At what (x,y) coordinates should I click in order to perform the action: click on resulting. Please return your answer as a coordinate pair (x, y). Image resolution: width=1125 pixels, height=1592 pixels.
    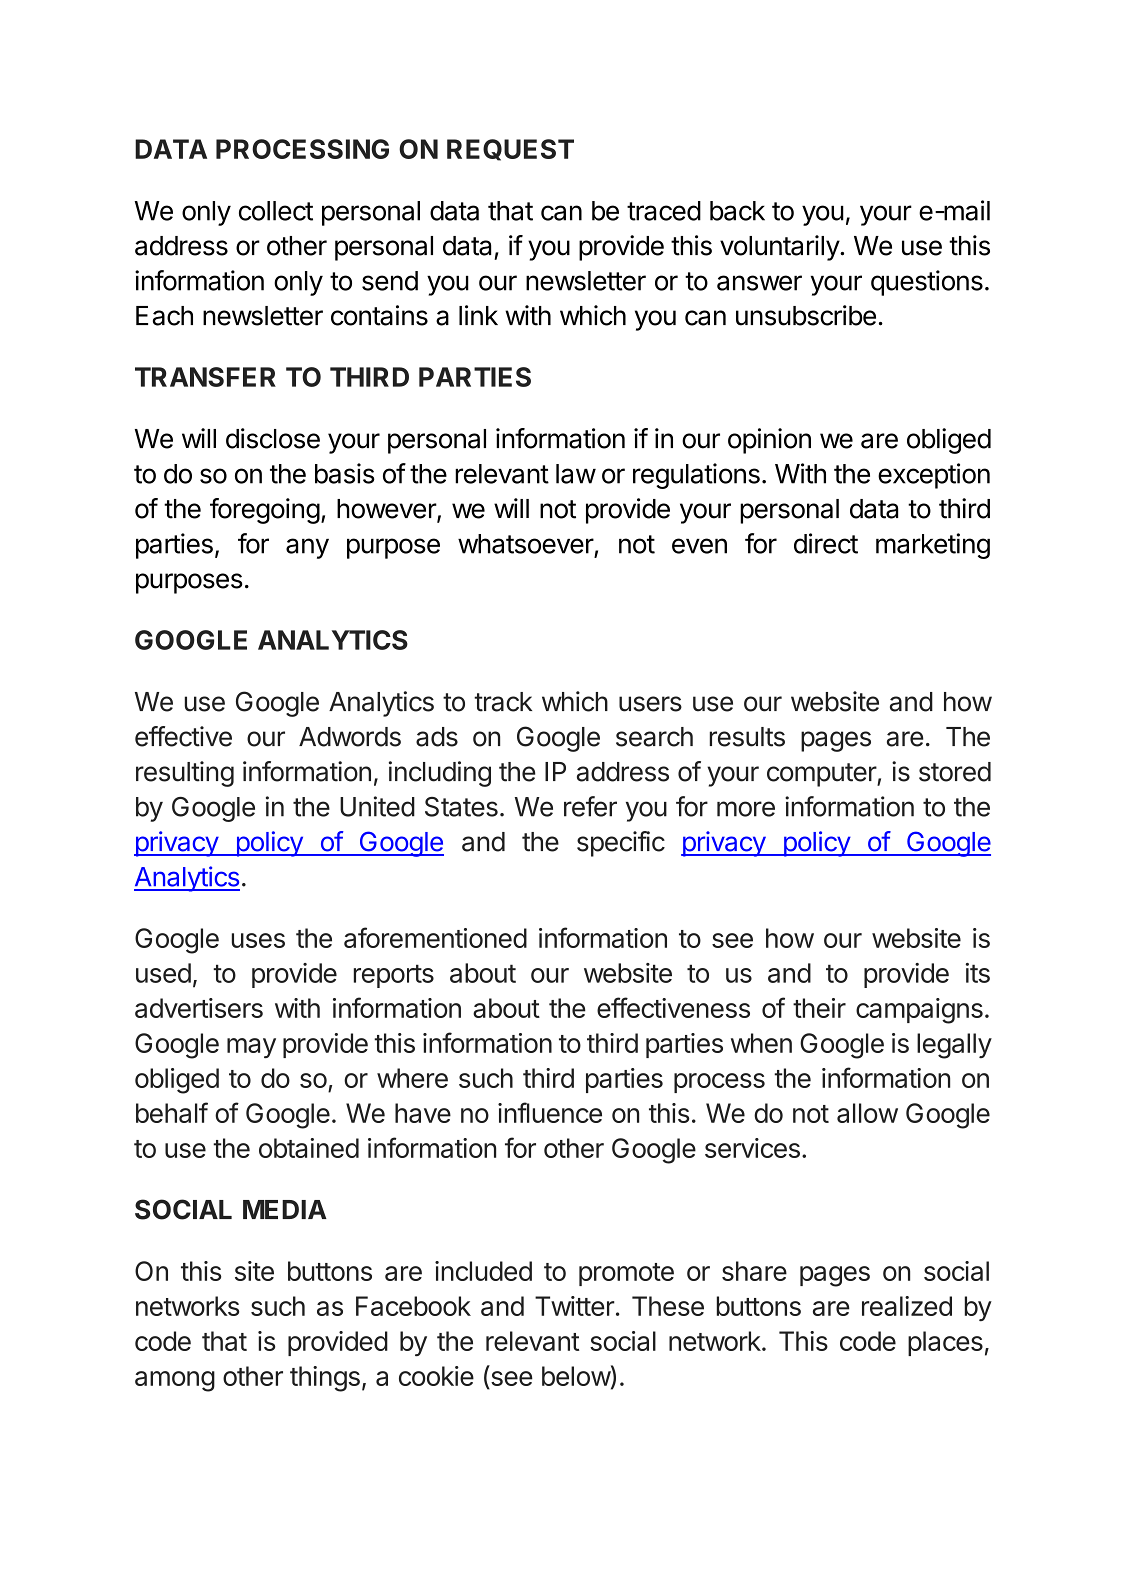
    Looking at the image, I should click on (185, 774).
